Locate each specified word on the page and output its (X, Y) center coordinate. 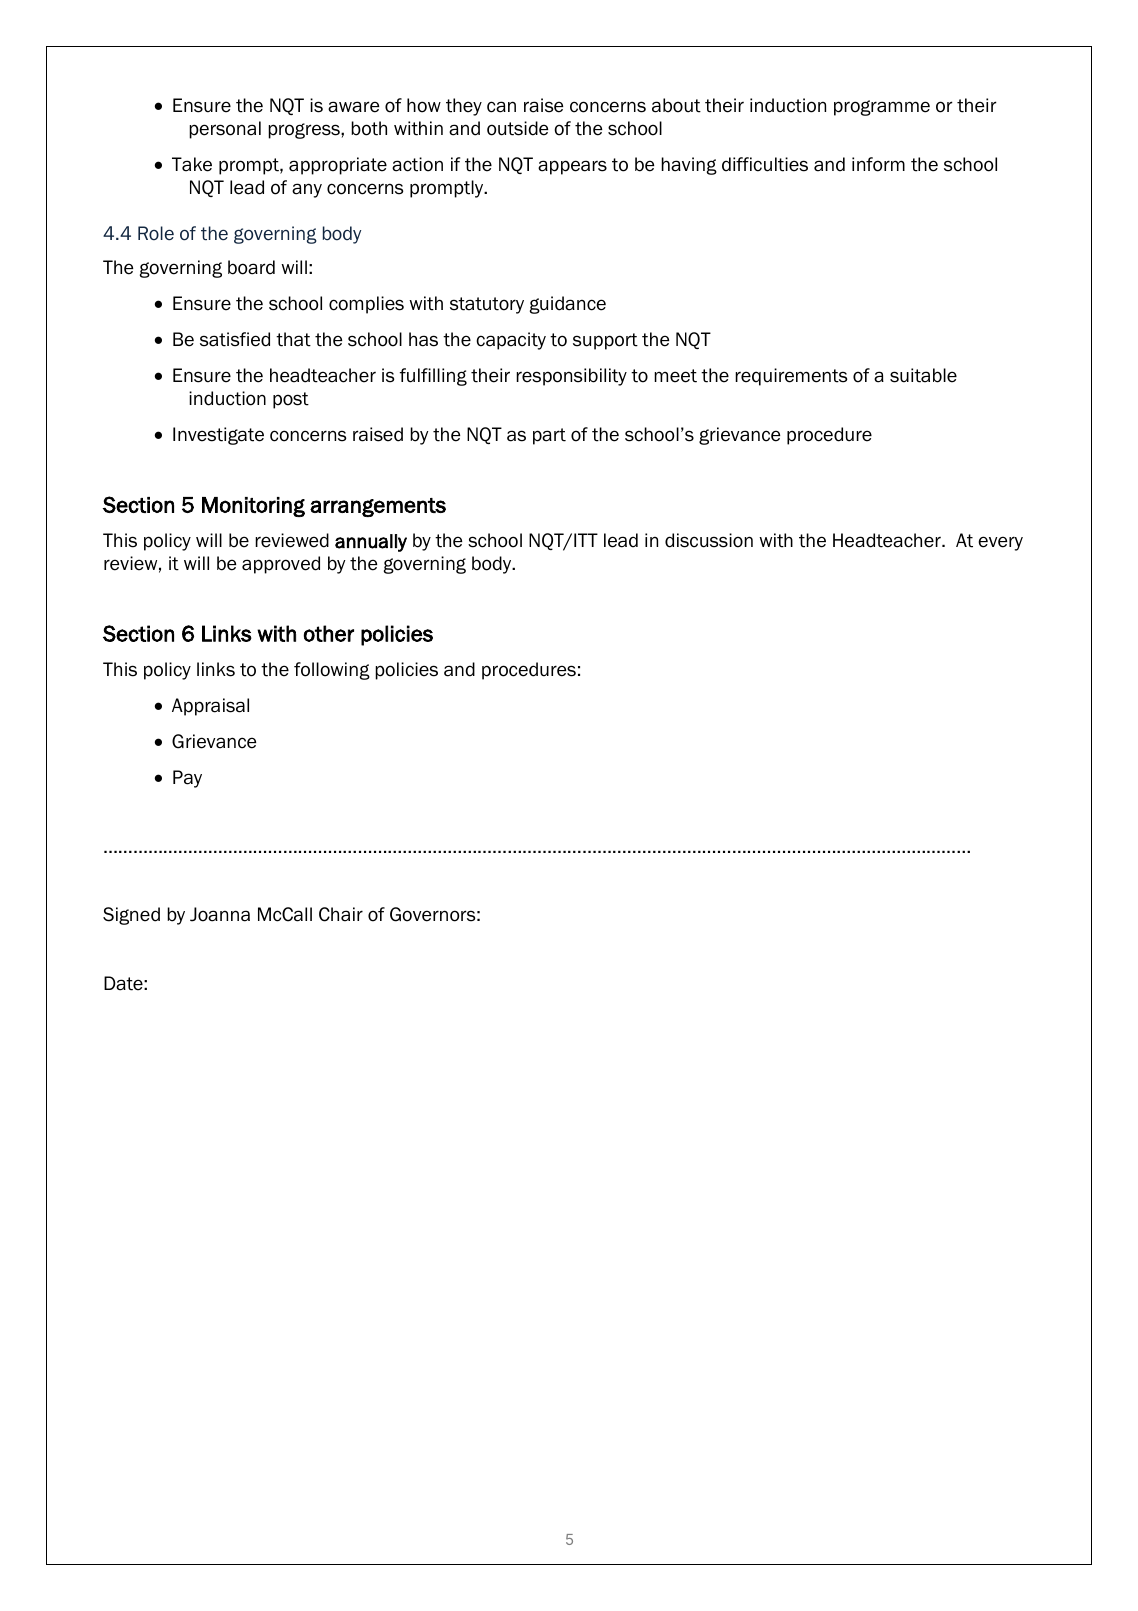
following (332, 671)
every (1000, 543)
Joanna (220, 914)
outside (517, 128)
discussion (709, 540)
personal (225, 130)
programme (882, 108)
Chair (341, 914)
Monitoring (253, 507)
